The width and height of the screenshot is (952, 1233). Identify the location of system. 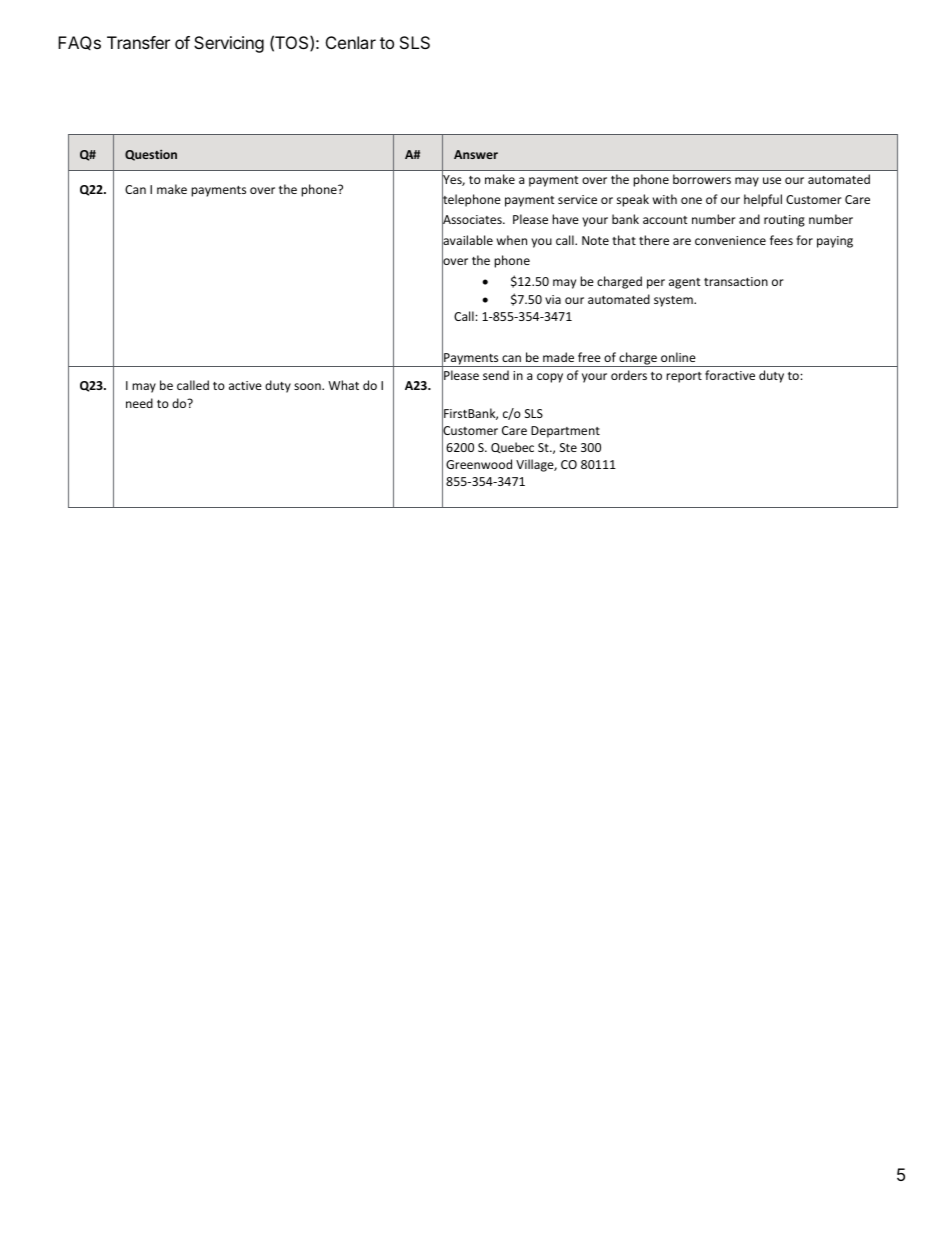
(674, 301).
